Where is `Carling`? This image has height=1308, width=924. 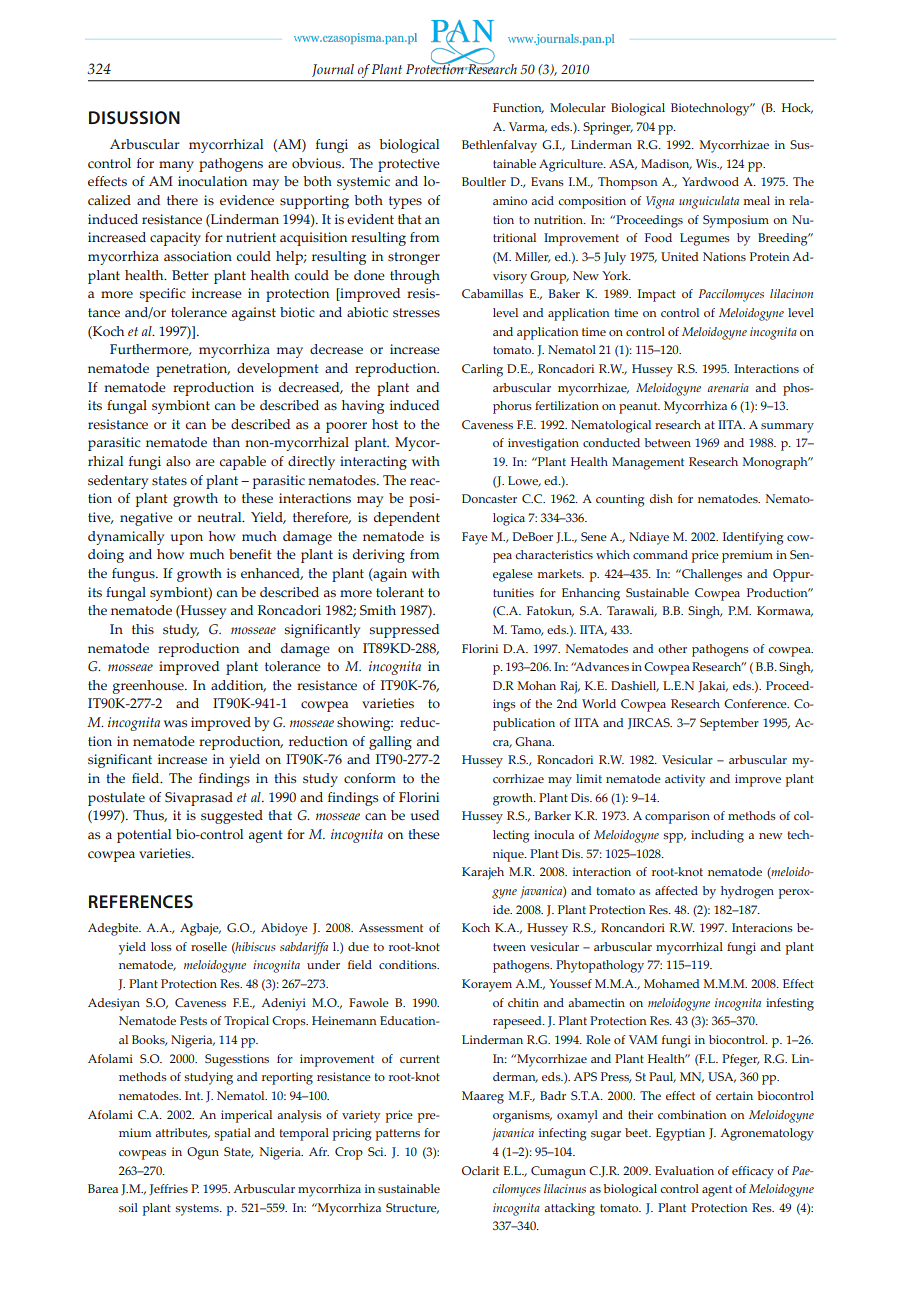 Carling is located at coordinates (482, 370).
